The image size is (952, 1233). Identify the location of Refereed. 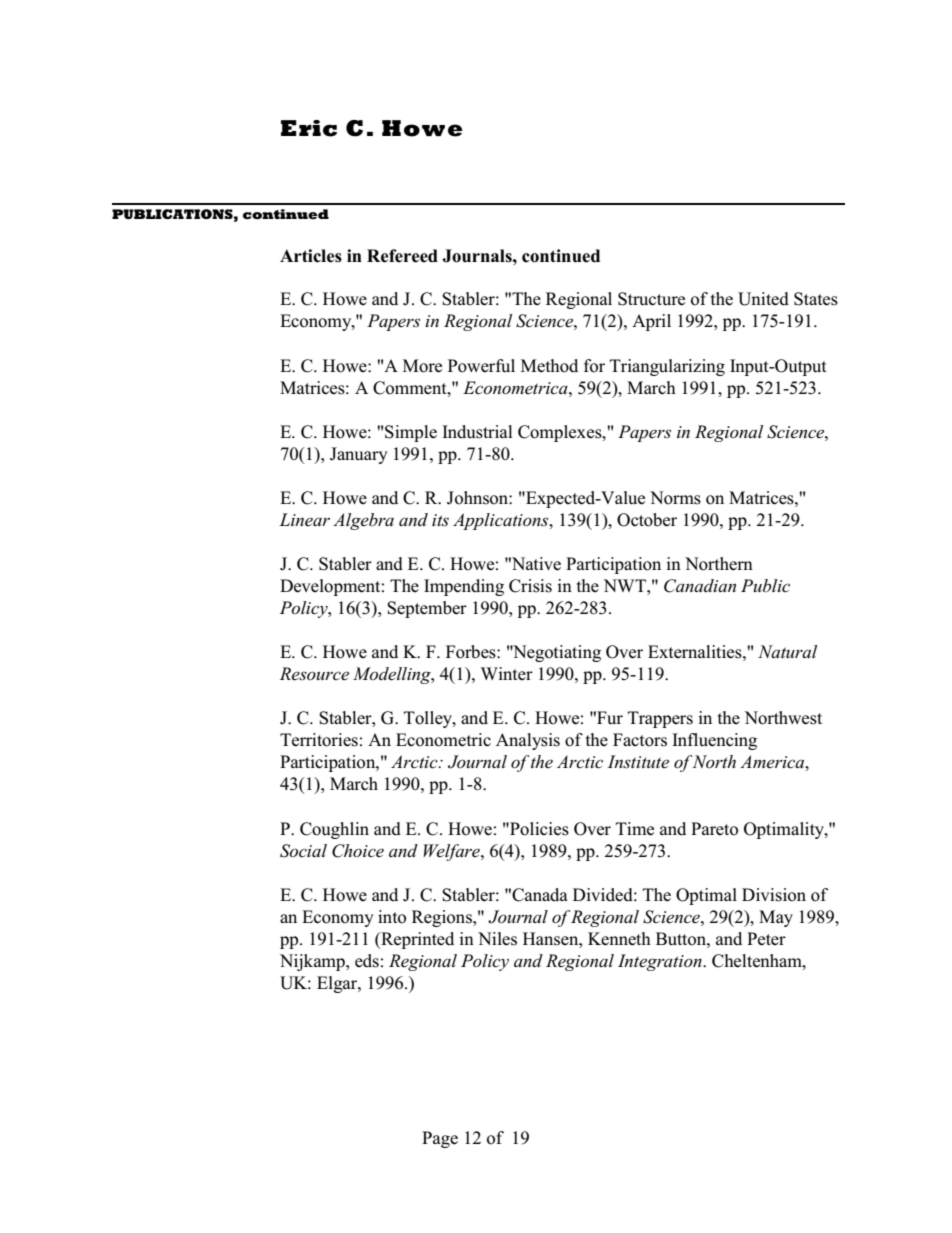
(402, 256).
